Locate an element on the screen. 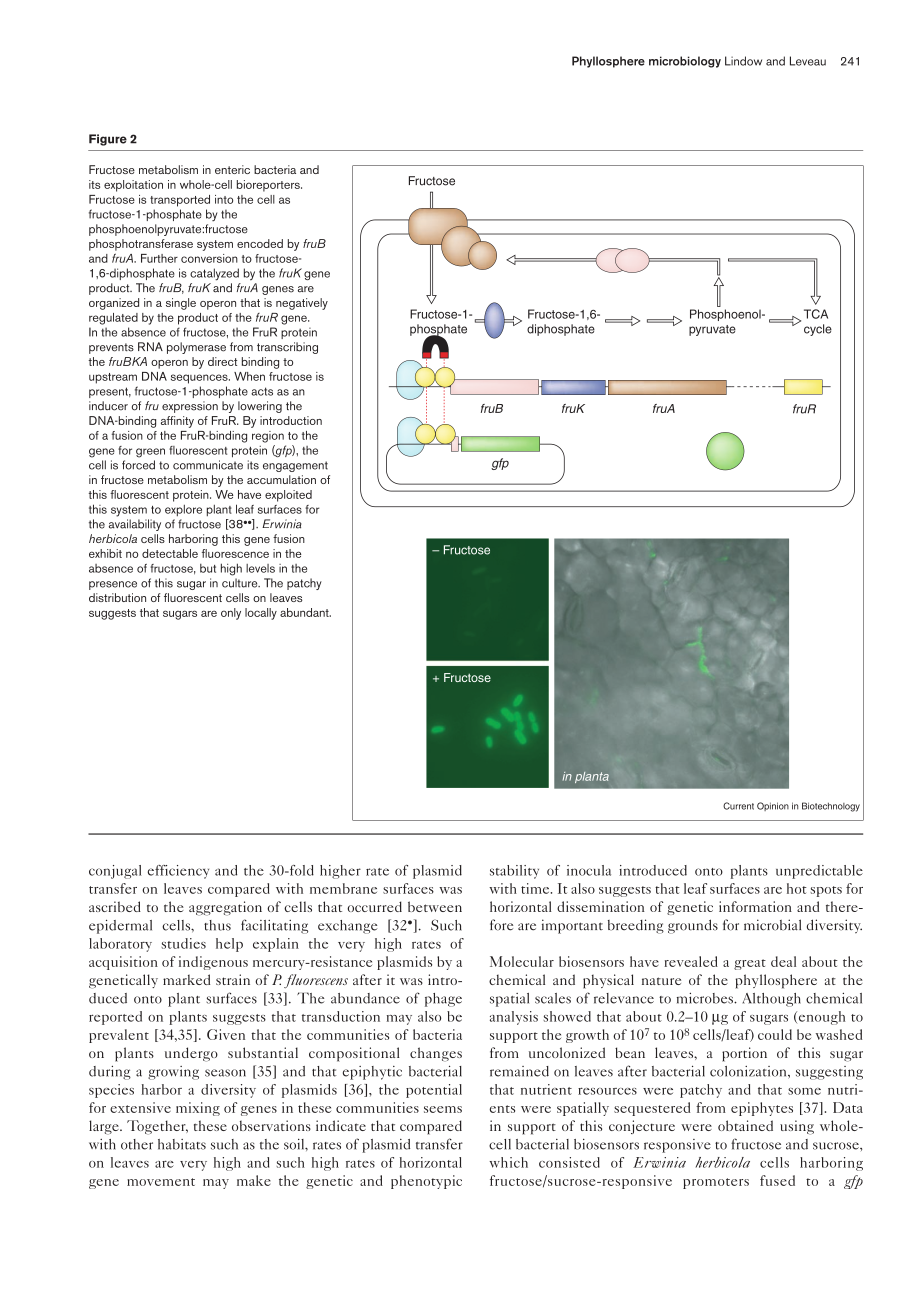 This screenshot has height=1308, width=924. engagement is located at coordinates (295, 466).
